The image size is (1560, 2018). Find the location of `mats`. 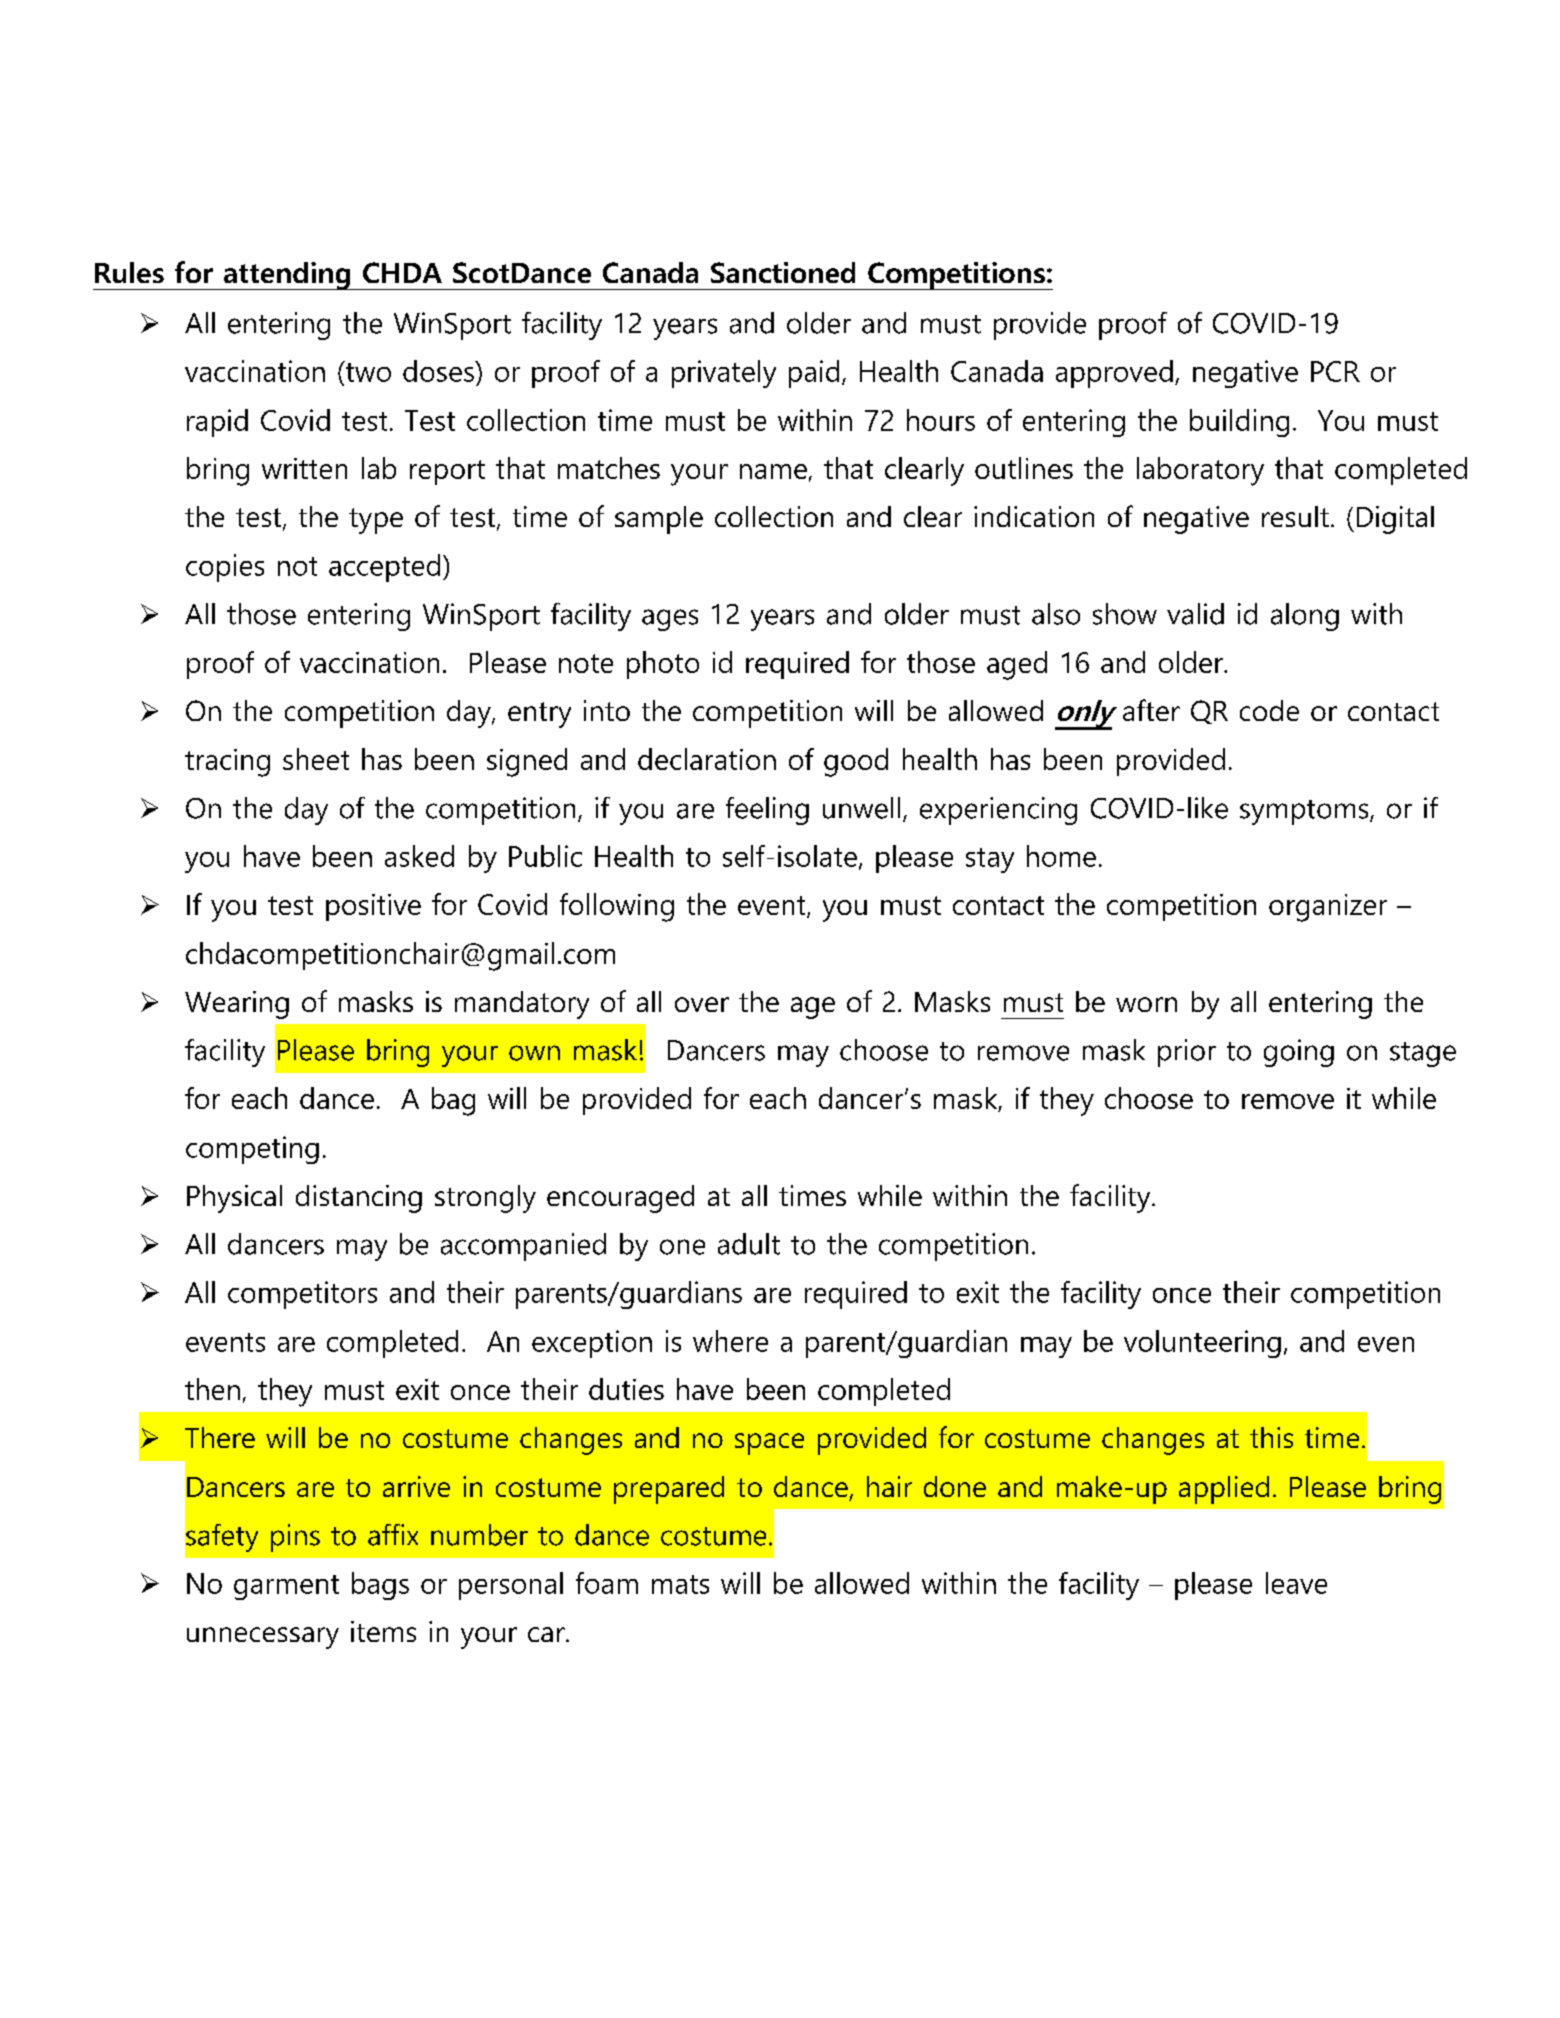

mats is located at coordinates (680, 1584).
